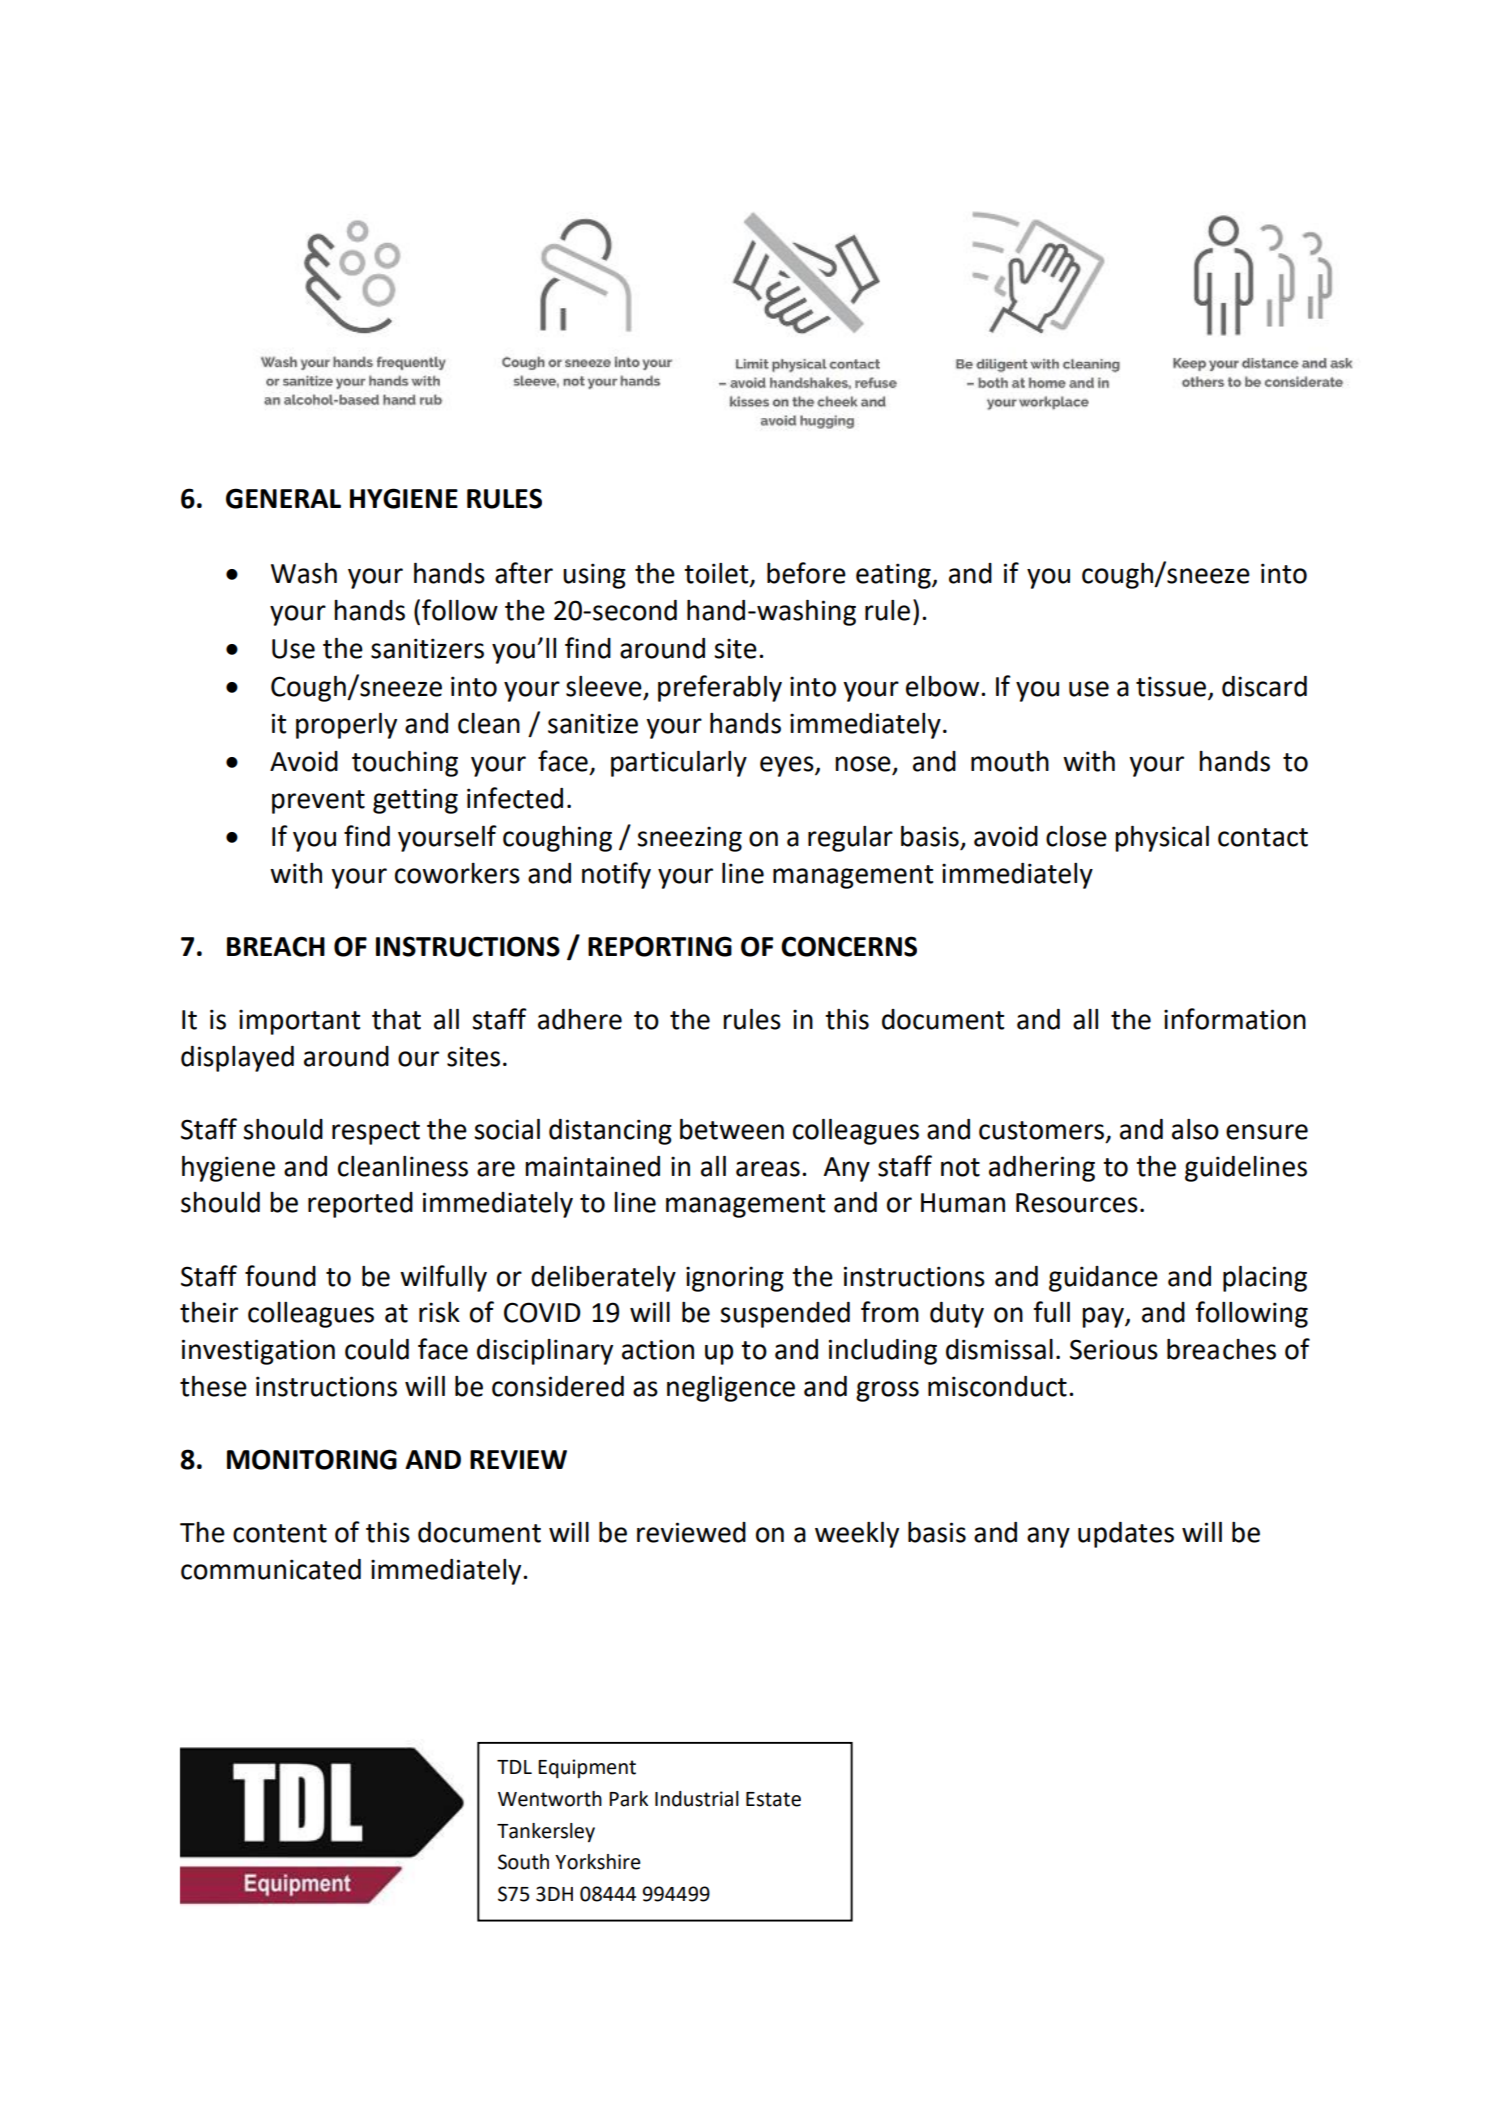  I want to click on Industrial, so click(697, 1799).
